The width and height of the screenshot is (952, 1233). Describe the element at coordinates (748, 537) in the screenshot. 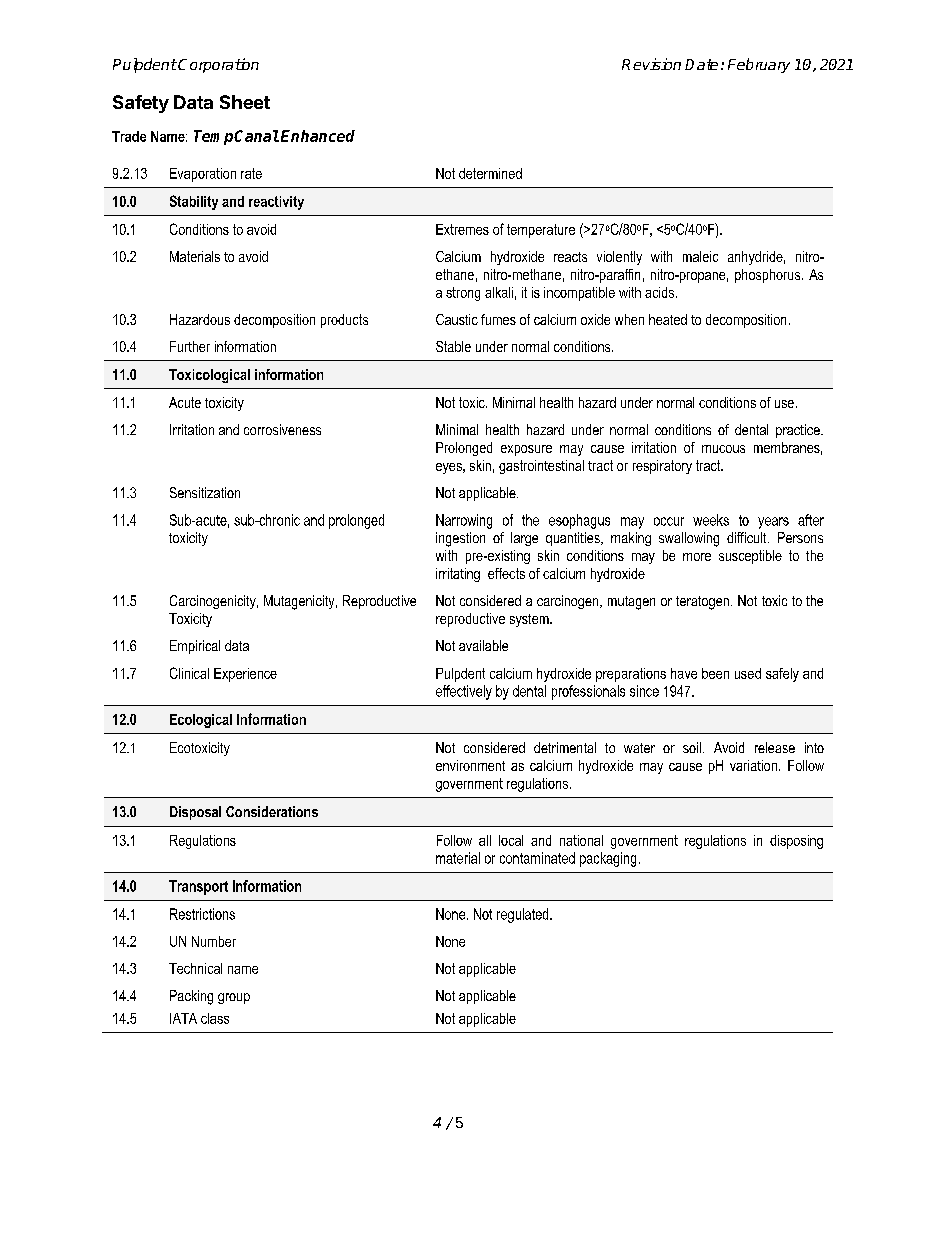

I see `difficult` at that location.
